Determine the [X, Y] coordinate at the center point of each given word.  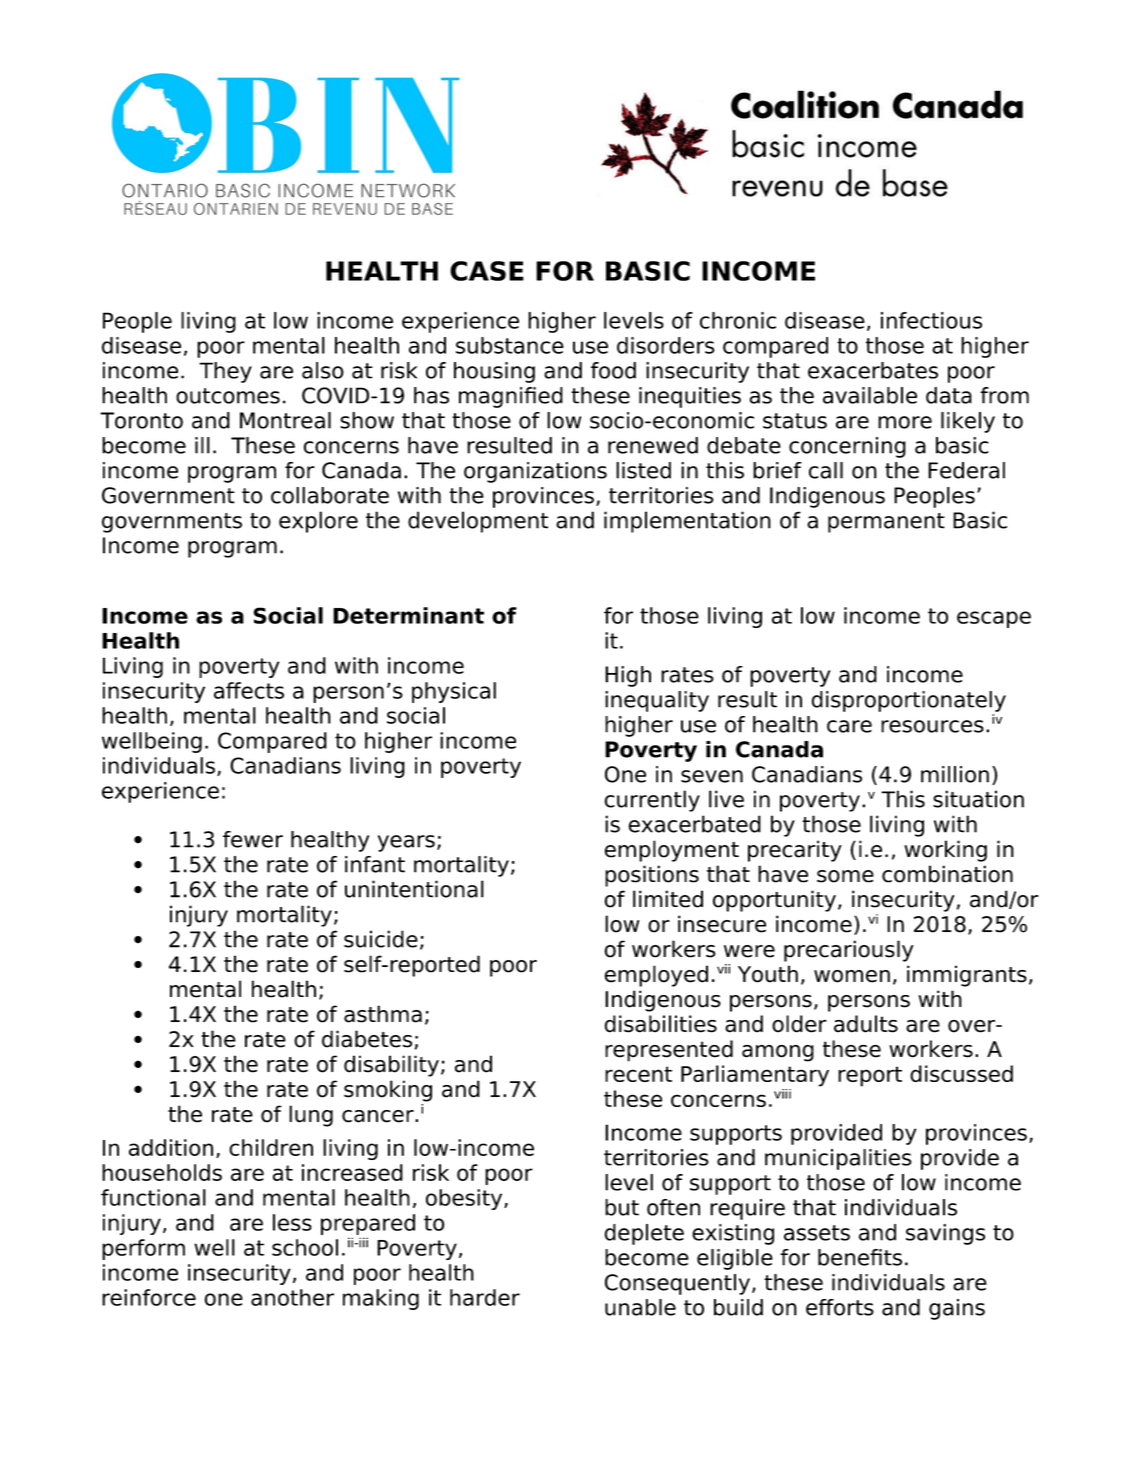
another [292, 1297]
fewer [253, 839]
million [955, 774]
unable [640, 1307]
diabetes [367, 1039]
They [225, 372]
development [478, 522]
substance [510, 345]
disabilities [661, 1024]
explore [318, 522]
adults [866, 1024]
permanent [886, 523]
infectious [931, 320]
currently [652, 801]
